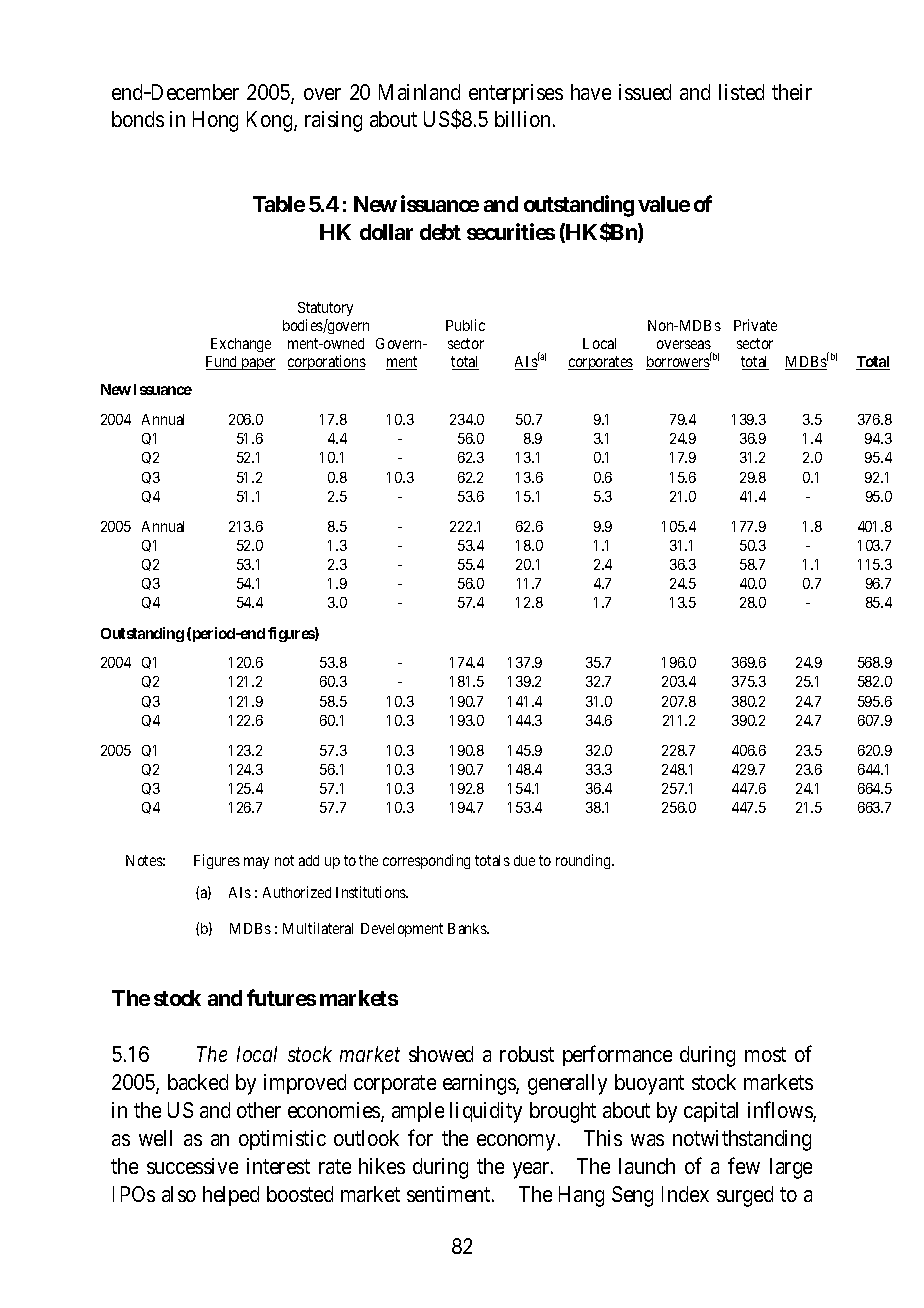  I want to click on corresponding, so click(426, 861).
